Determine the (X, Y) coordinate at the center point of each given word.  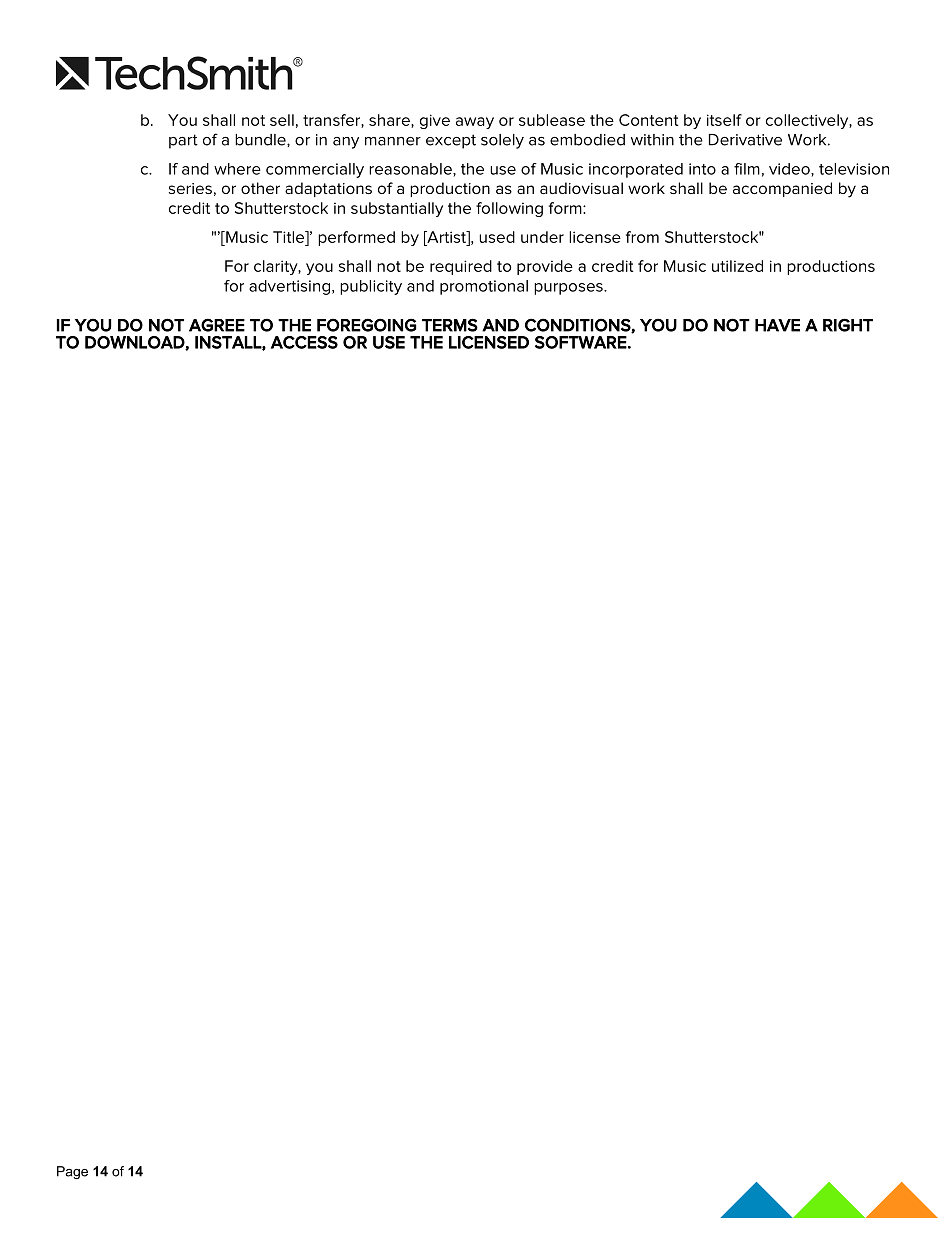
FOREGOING (367, 325)
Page (72, 1172)
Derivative (745, 140)
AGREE (217, 325)
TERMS (450, 325)
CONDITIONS (578, 325)
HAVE (777, 325)
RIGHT (848, 325)
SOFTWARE (581, 342)
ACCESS (304, 342)
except (451, 141)
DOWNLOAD (135, 343)
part (183, 141)
